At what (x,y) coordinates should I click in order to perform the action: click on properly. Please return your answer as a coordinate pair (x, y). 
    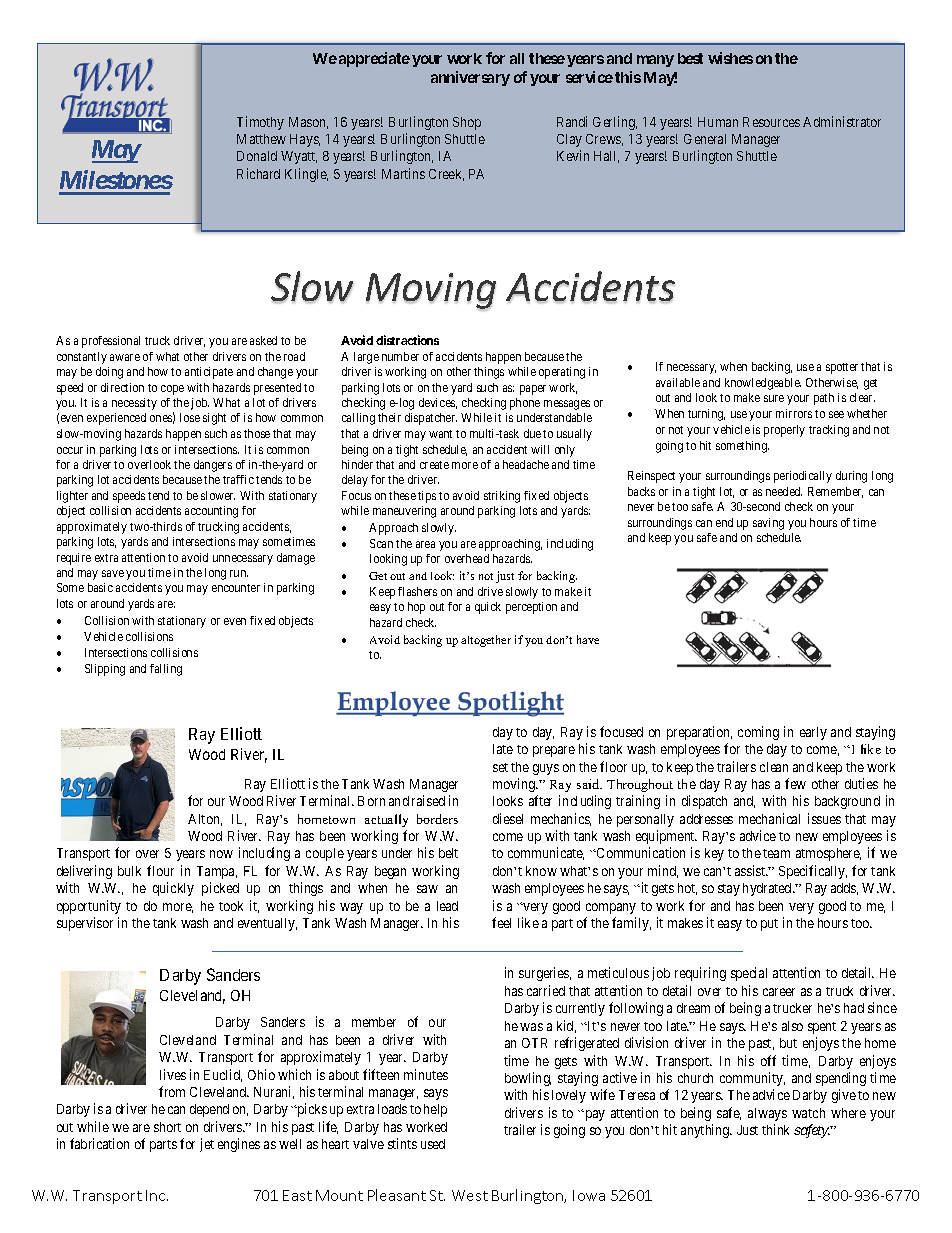
    Looking at the image, I should click on (784, 431).
